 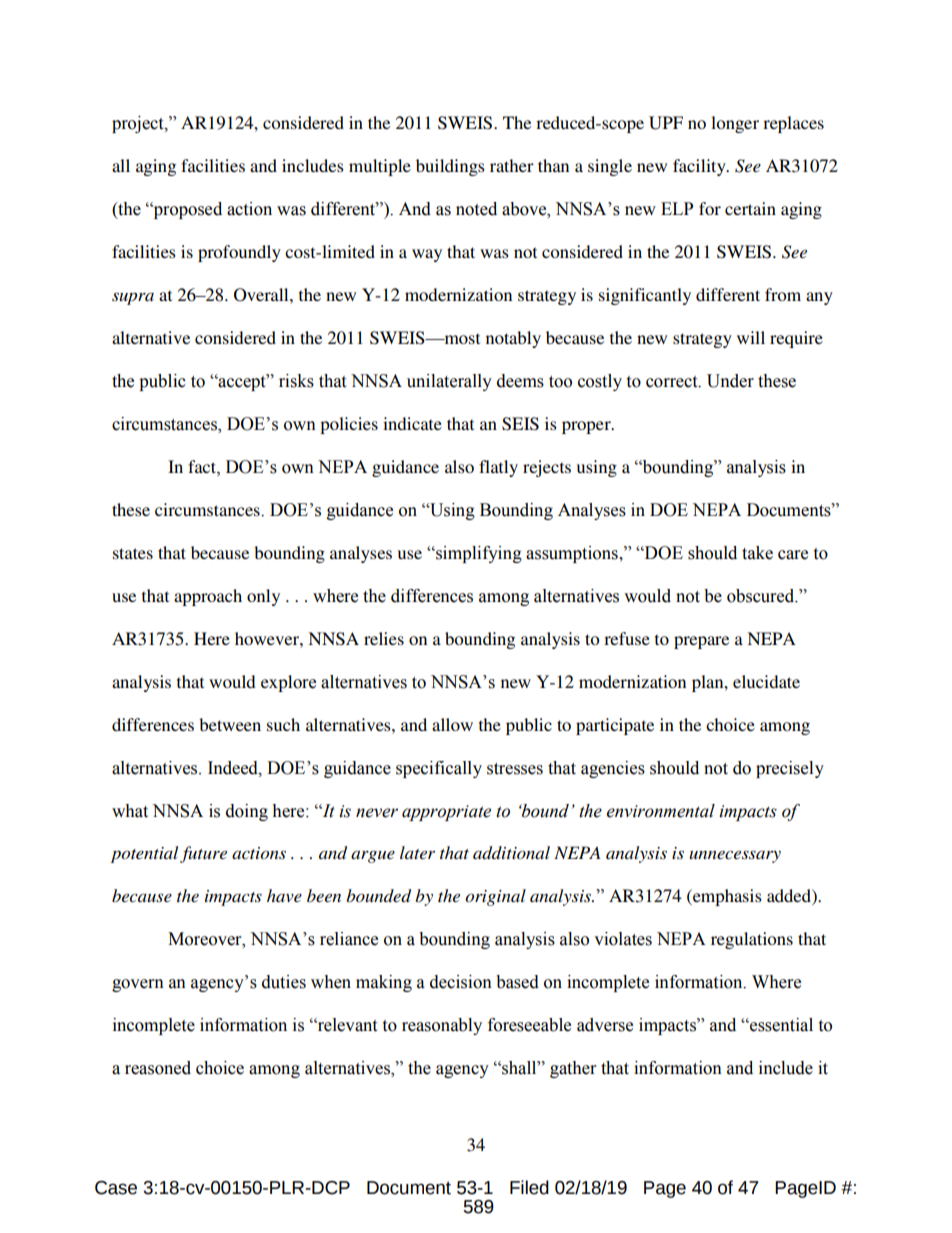 What do you see at coordinates (450, 167) in the screenshot?
I see `buildings` at bounding box center [450, 167].
